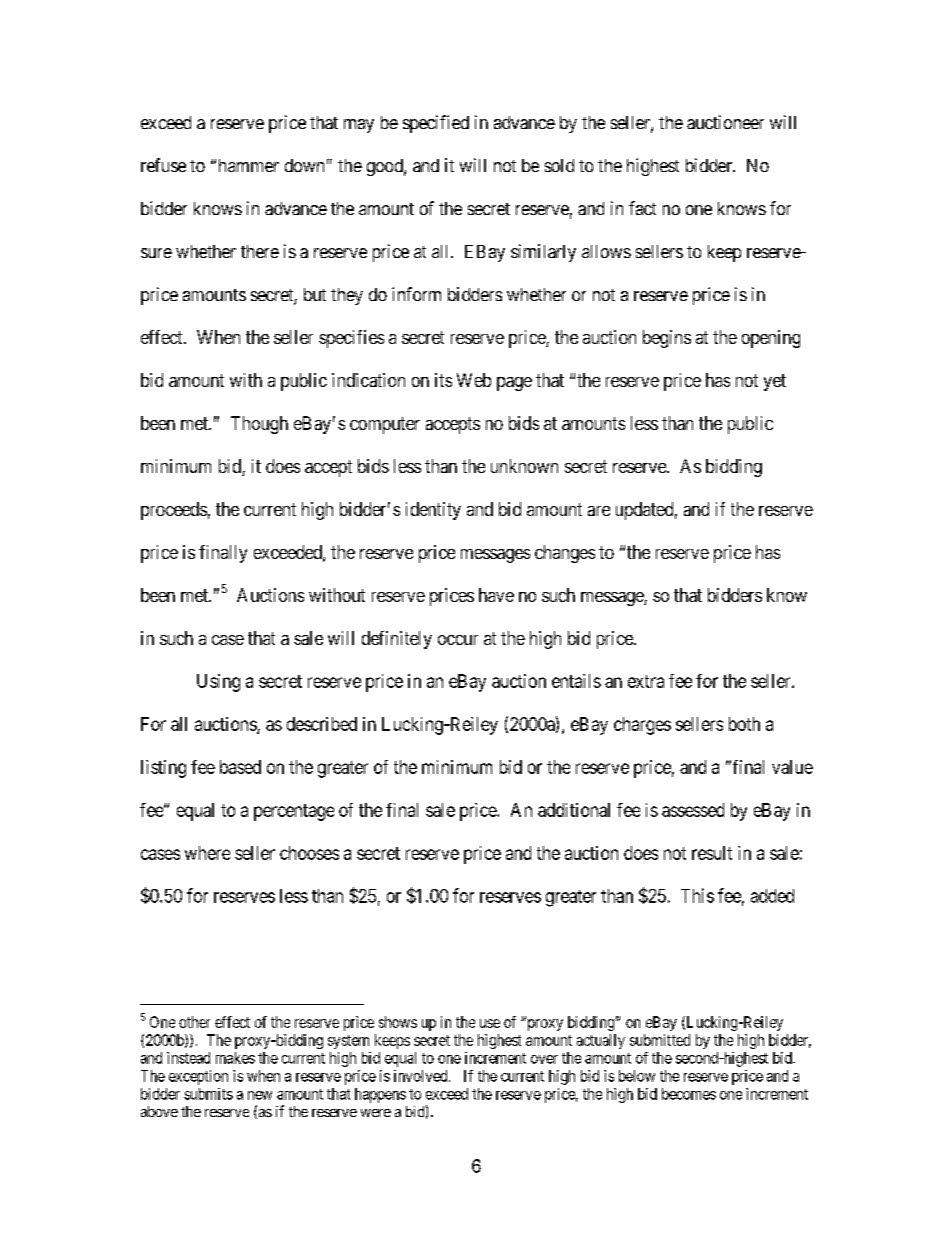 This document has width=952, height=1233. What do you see at coordinates (249, 165) in the document?
I see `hammer` at bounding box center [249, 165].
